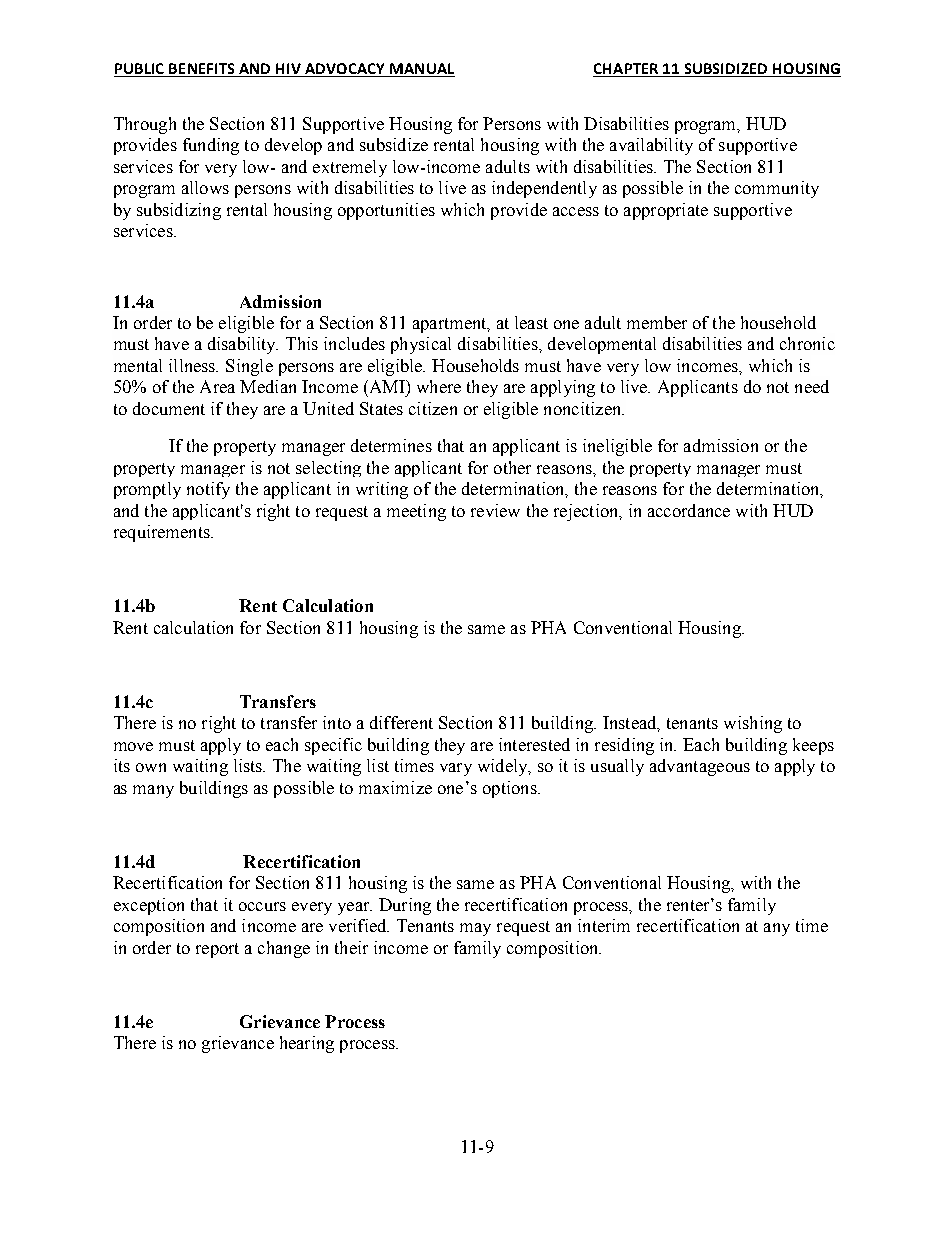  What do you see at coordinates (534, 744) in the screenshot?
I see `interested` at bounding box center [534, 744].
